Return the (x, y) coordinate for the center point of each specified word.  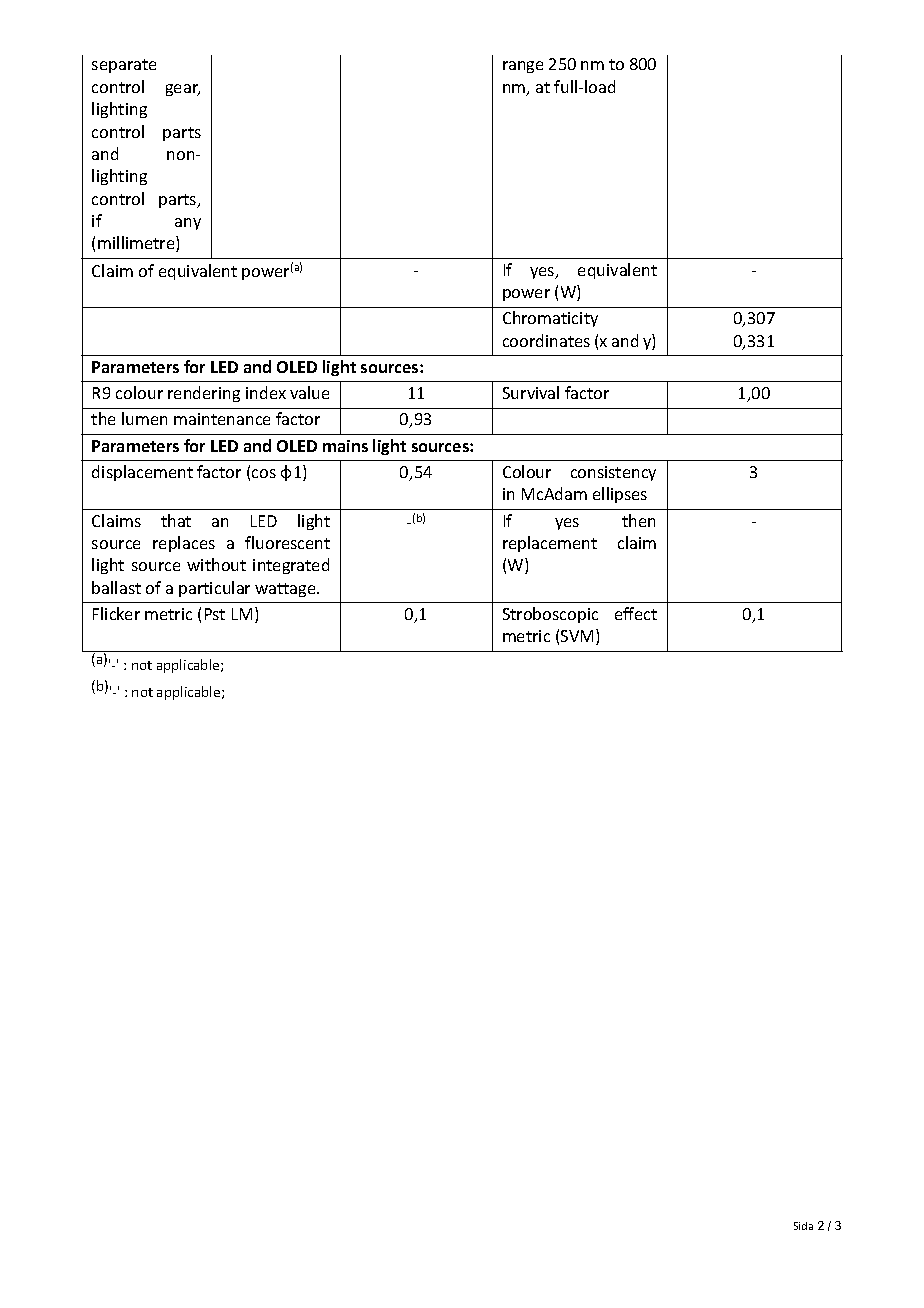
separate (124, 66)
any (188, 224)
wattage (286, 590)
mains (345, 446)
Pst (215, 614)
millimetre (137, 244)
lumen (144, 418)
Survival (531, 392)
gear (183, 90)
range (523, 67)
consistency (613, 473)
